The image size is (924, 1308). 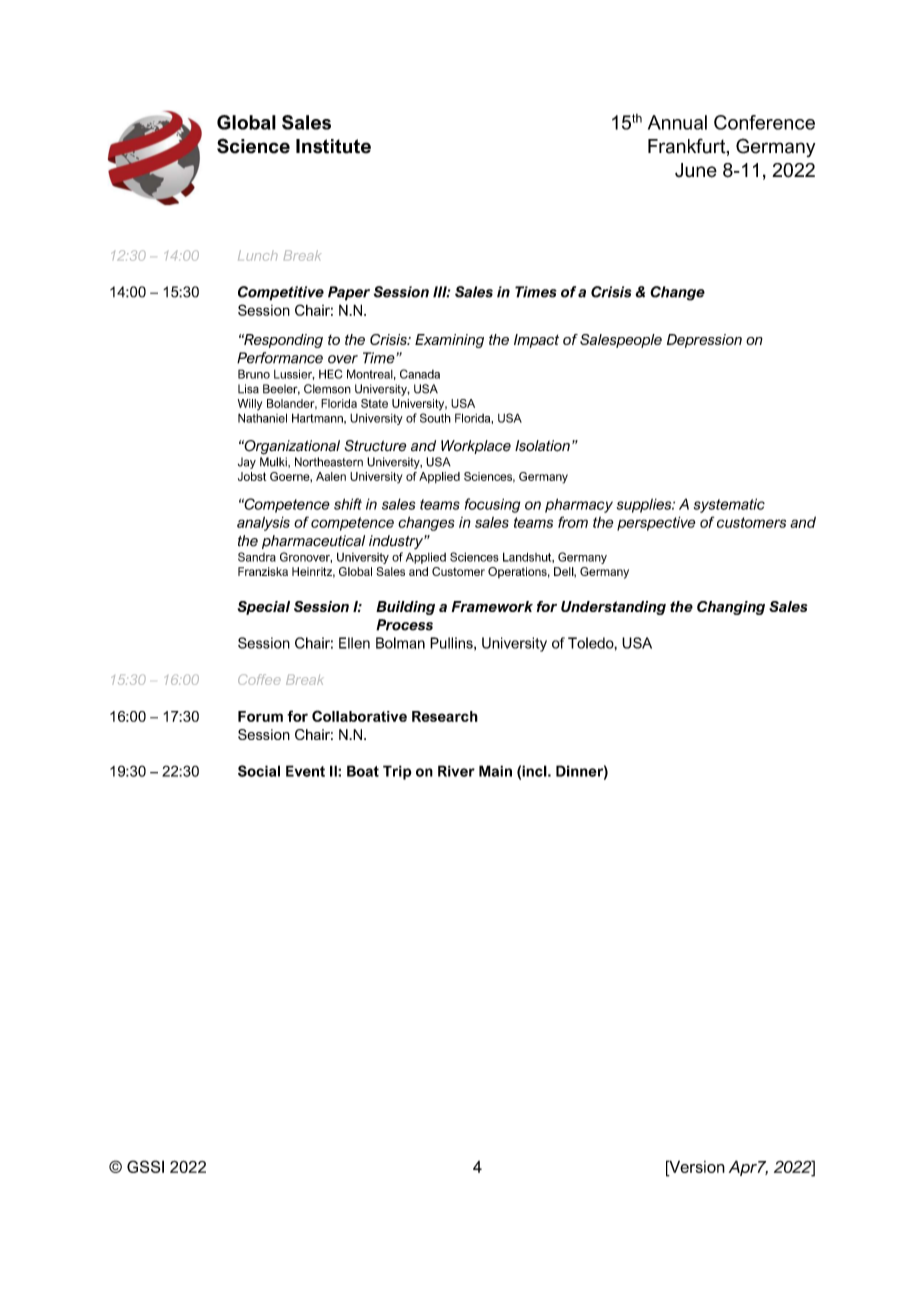 I want to click on perspective, so click(x=656, y=523).
